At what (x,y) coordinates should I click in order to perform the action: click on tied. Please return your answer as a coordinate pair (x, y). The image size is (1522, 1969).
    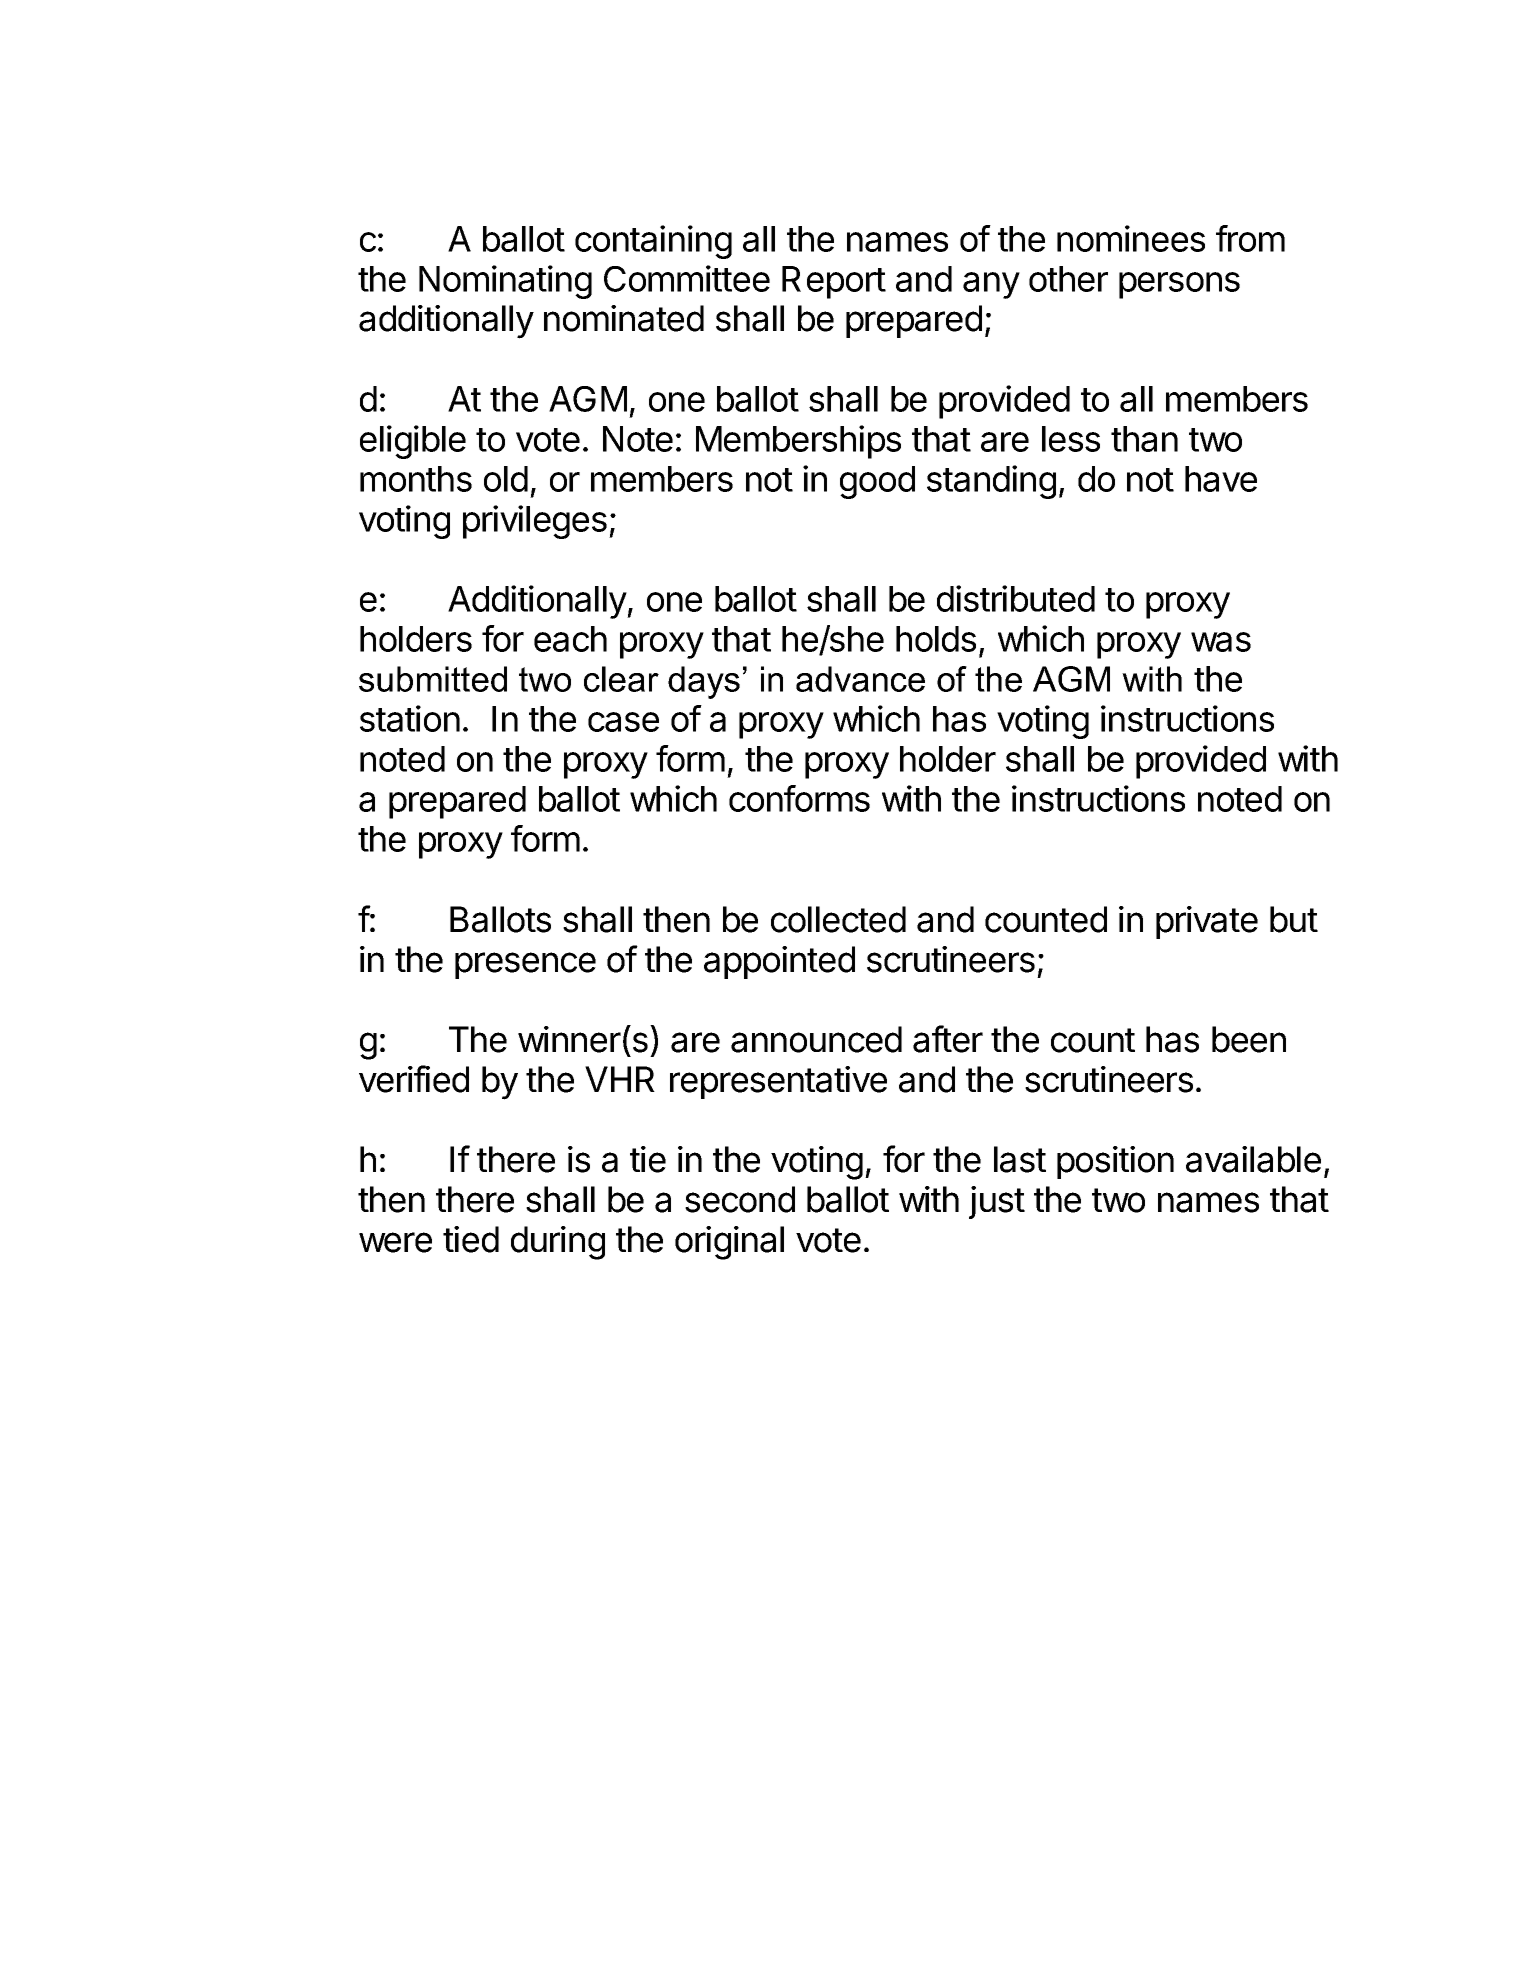
    Looking at the image, I should click on (471, 1239).
